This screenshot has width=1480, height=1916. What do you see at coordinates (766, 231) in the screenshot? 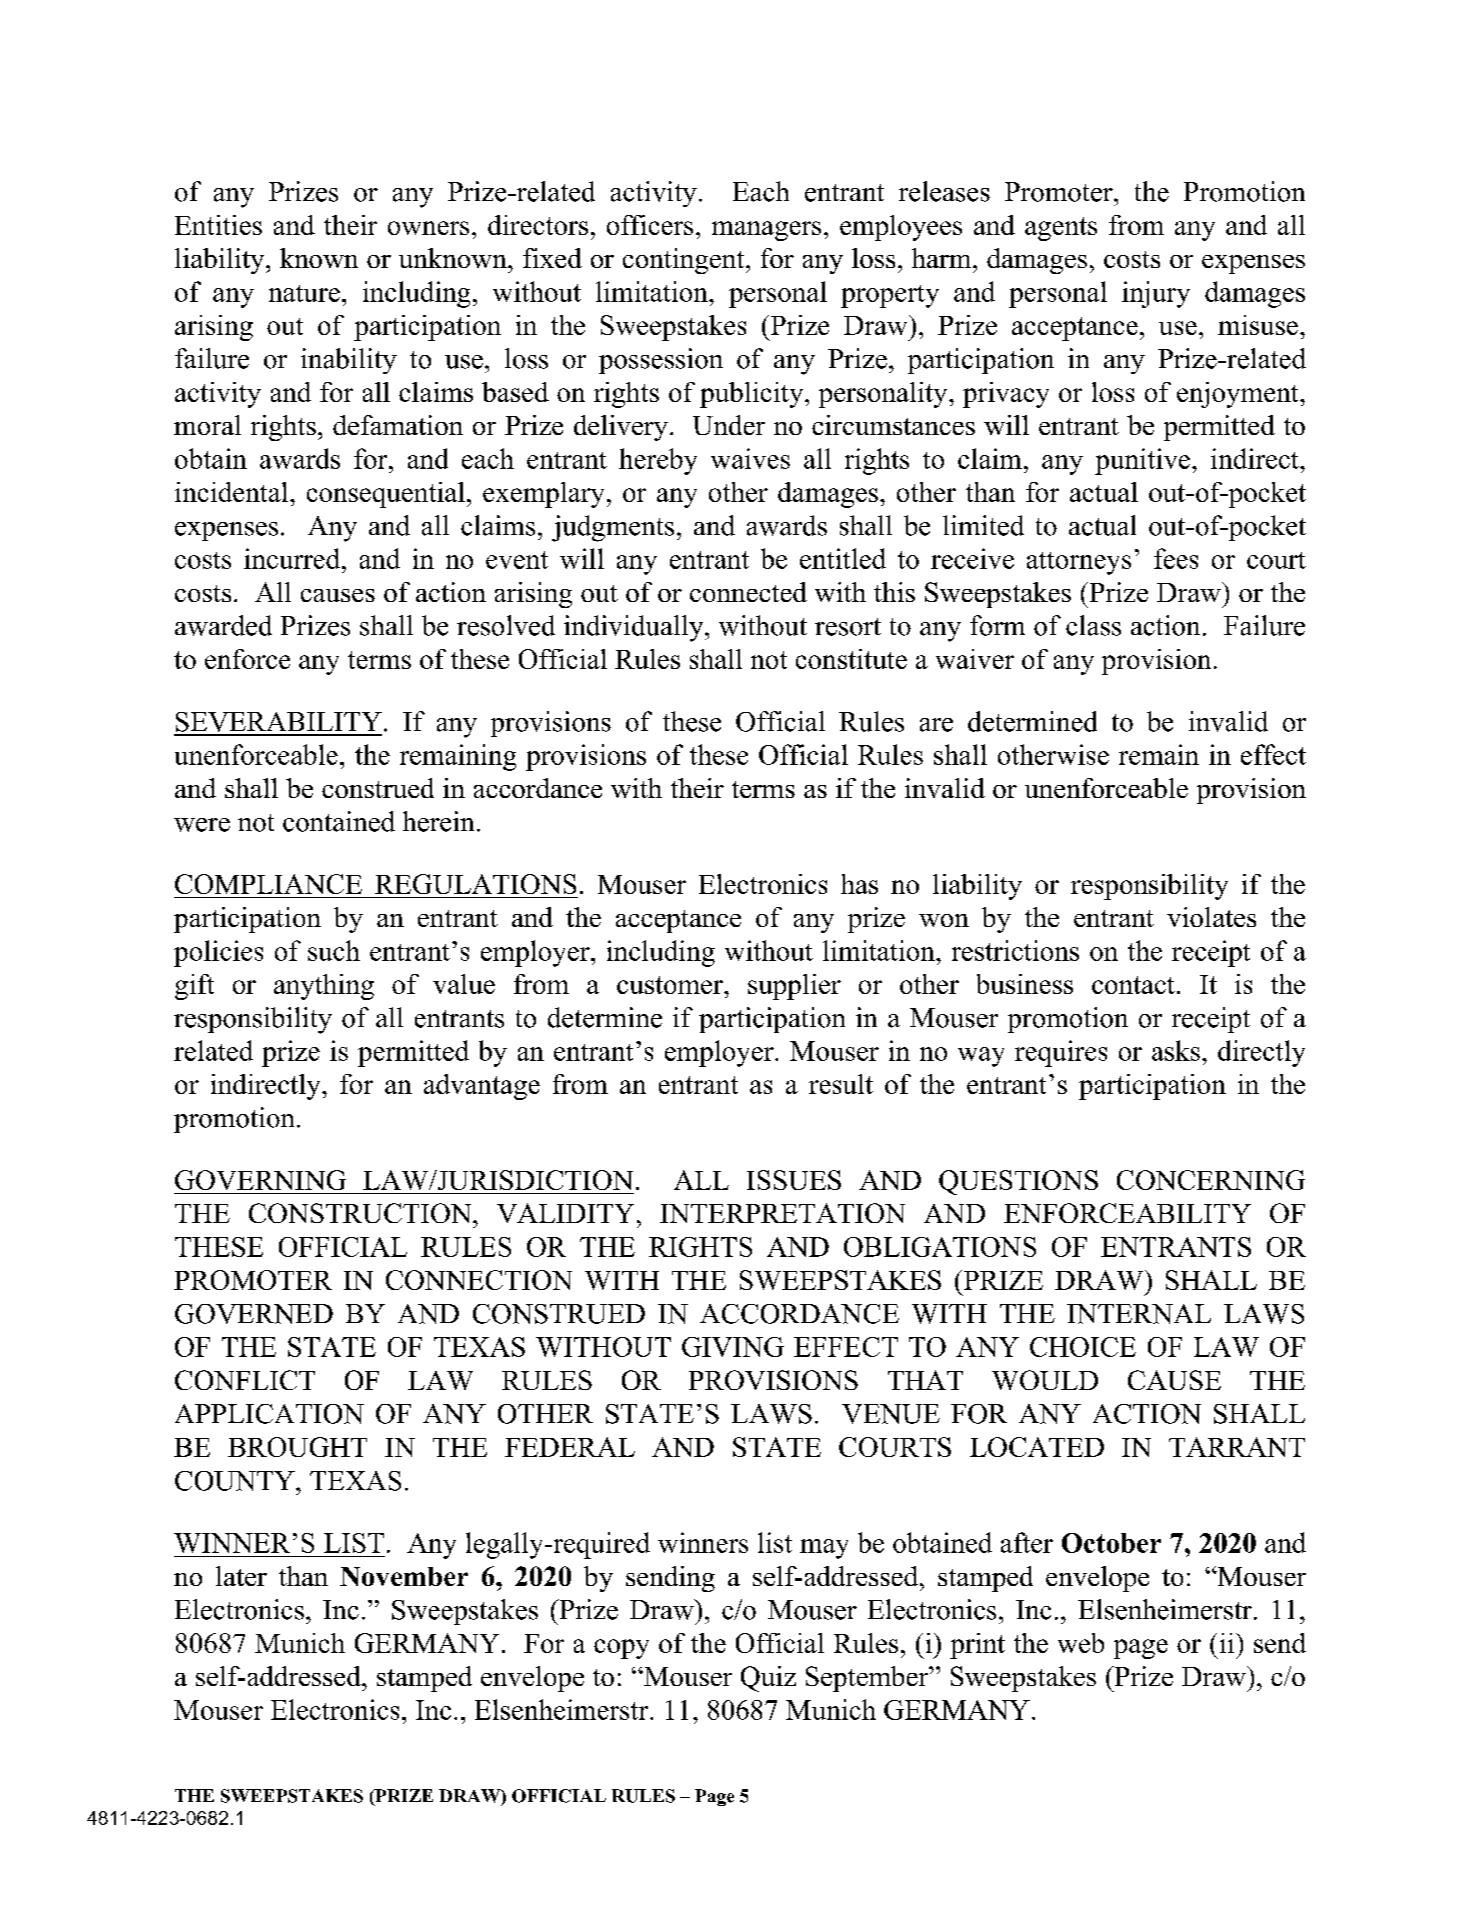
I see `managers` at bounding box center [766, 231].
